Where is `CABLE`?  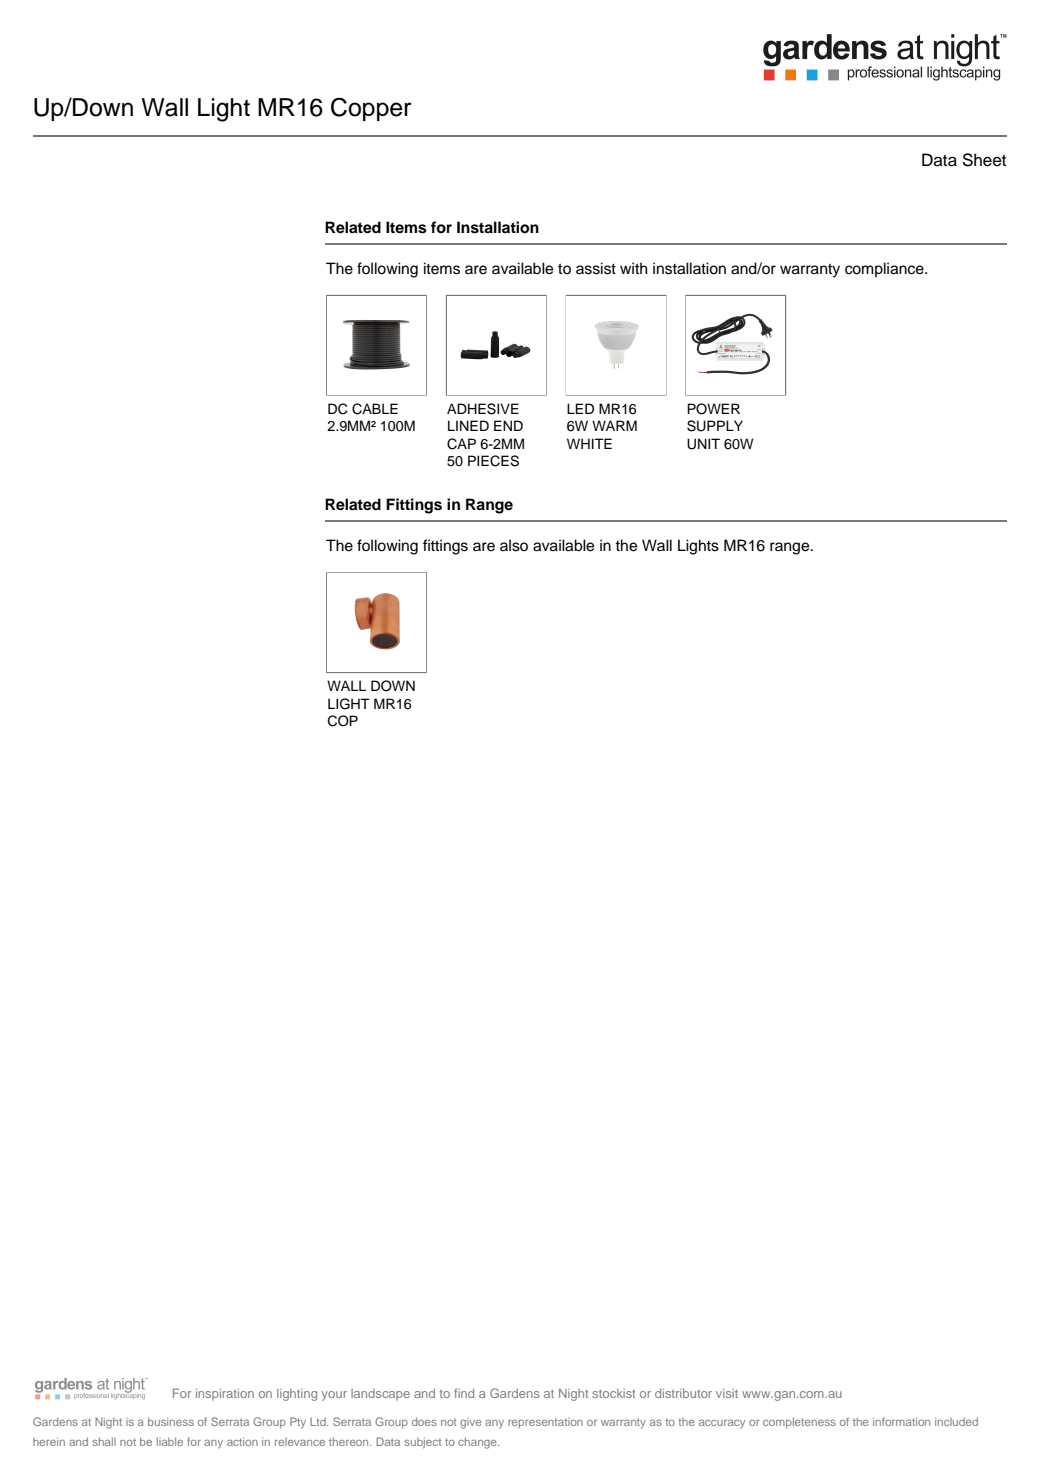
CABLE is located at coordinates (375, 409).
